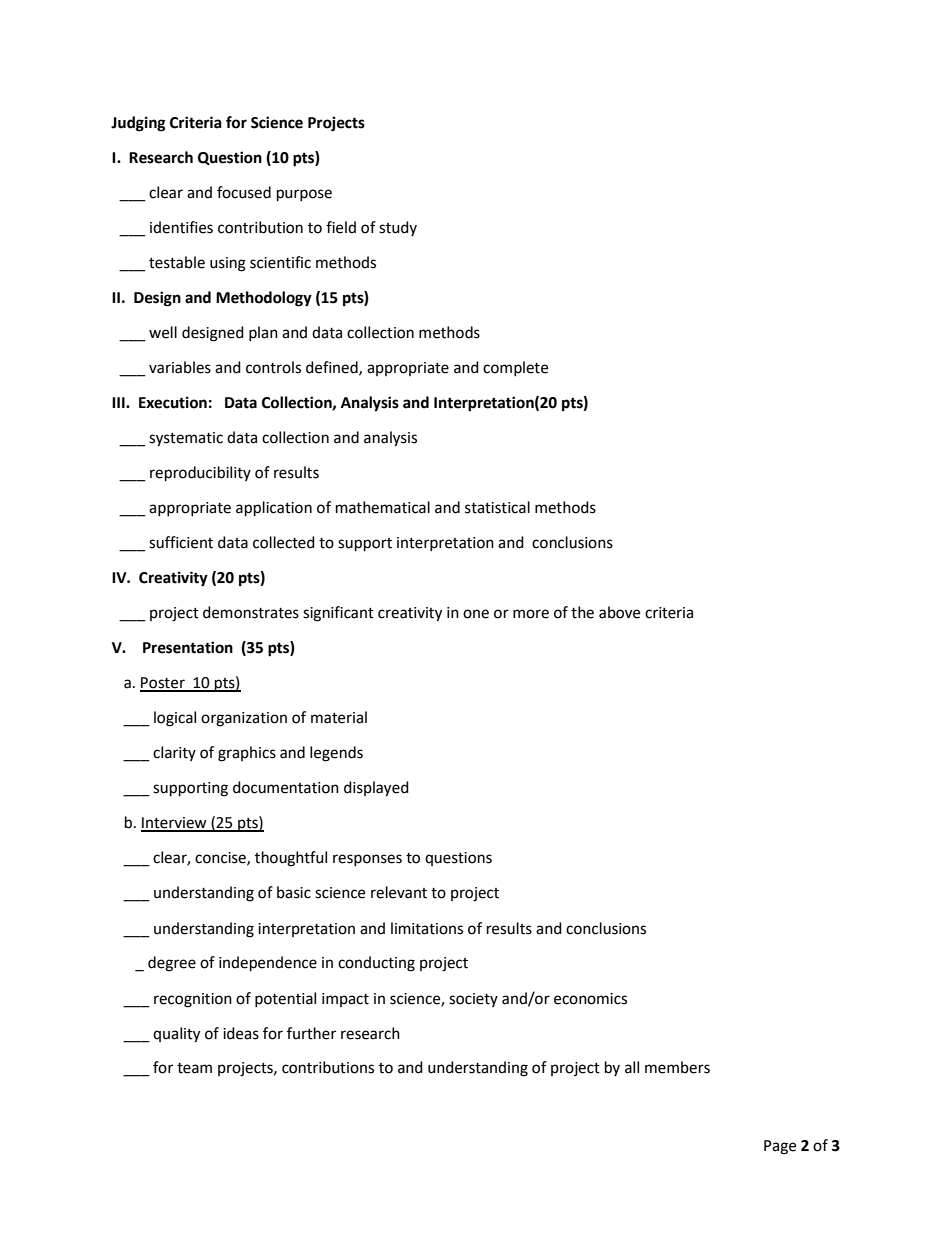 The height and width of the image is (1233, 952). Describe the element at coordinates (497, 507) in the image. I see `statistical` at that location.
